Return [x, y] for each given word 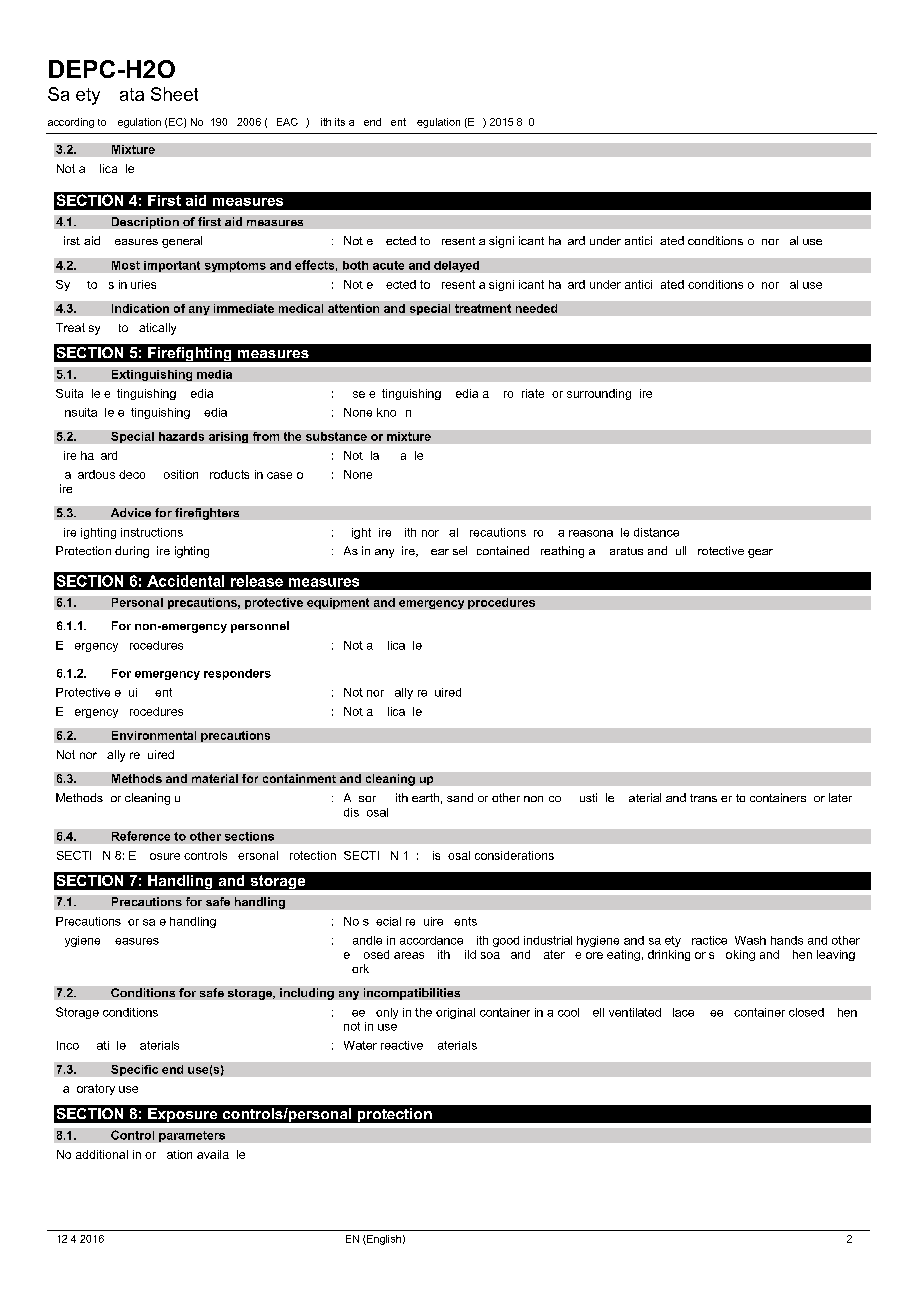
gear [760, 553]
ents [465, 921]
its [340, 122]
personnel [260, 627]
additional [102, 1154]
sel [460, 550]
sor [367, 799]
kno [386, 412]
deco [132, 474]
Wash [750, 940]
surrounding [599, 394]
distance [656, 532]
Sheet [174, 94]
